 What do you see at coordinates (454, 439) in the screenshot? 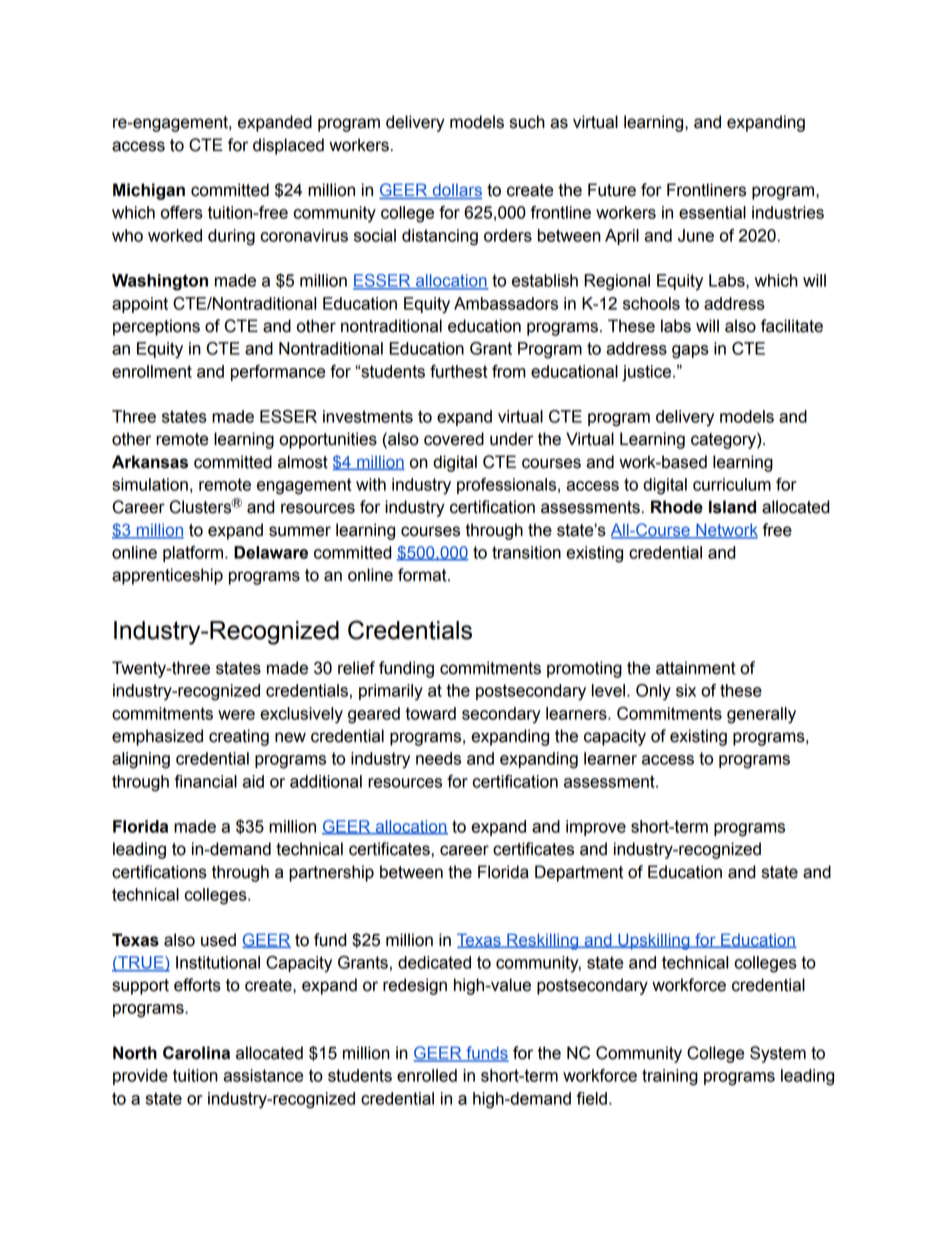
I see `covered` at bounding box center [454, 439].
